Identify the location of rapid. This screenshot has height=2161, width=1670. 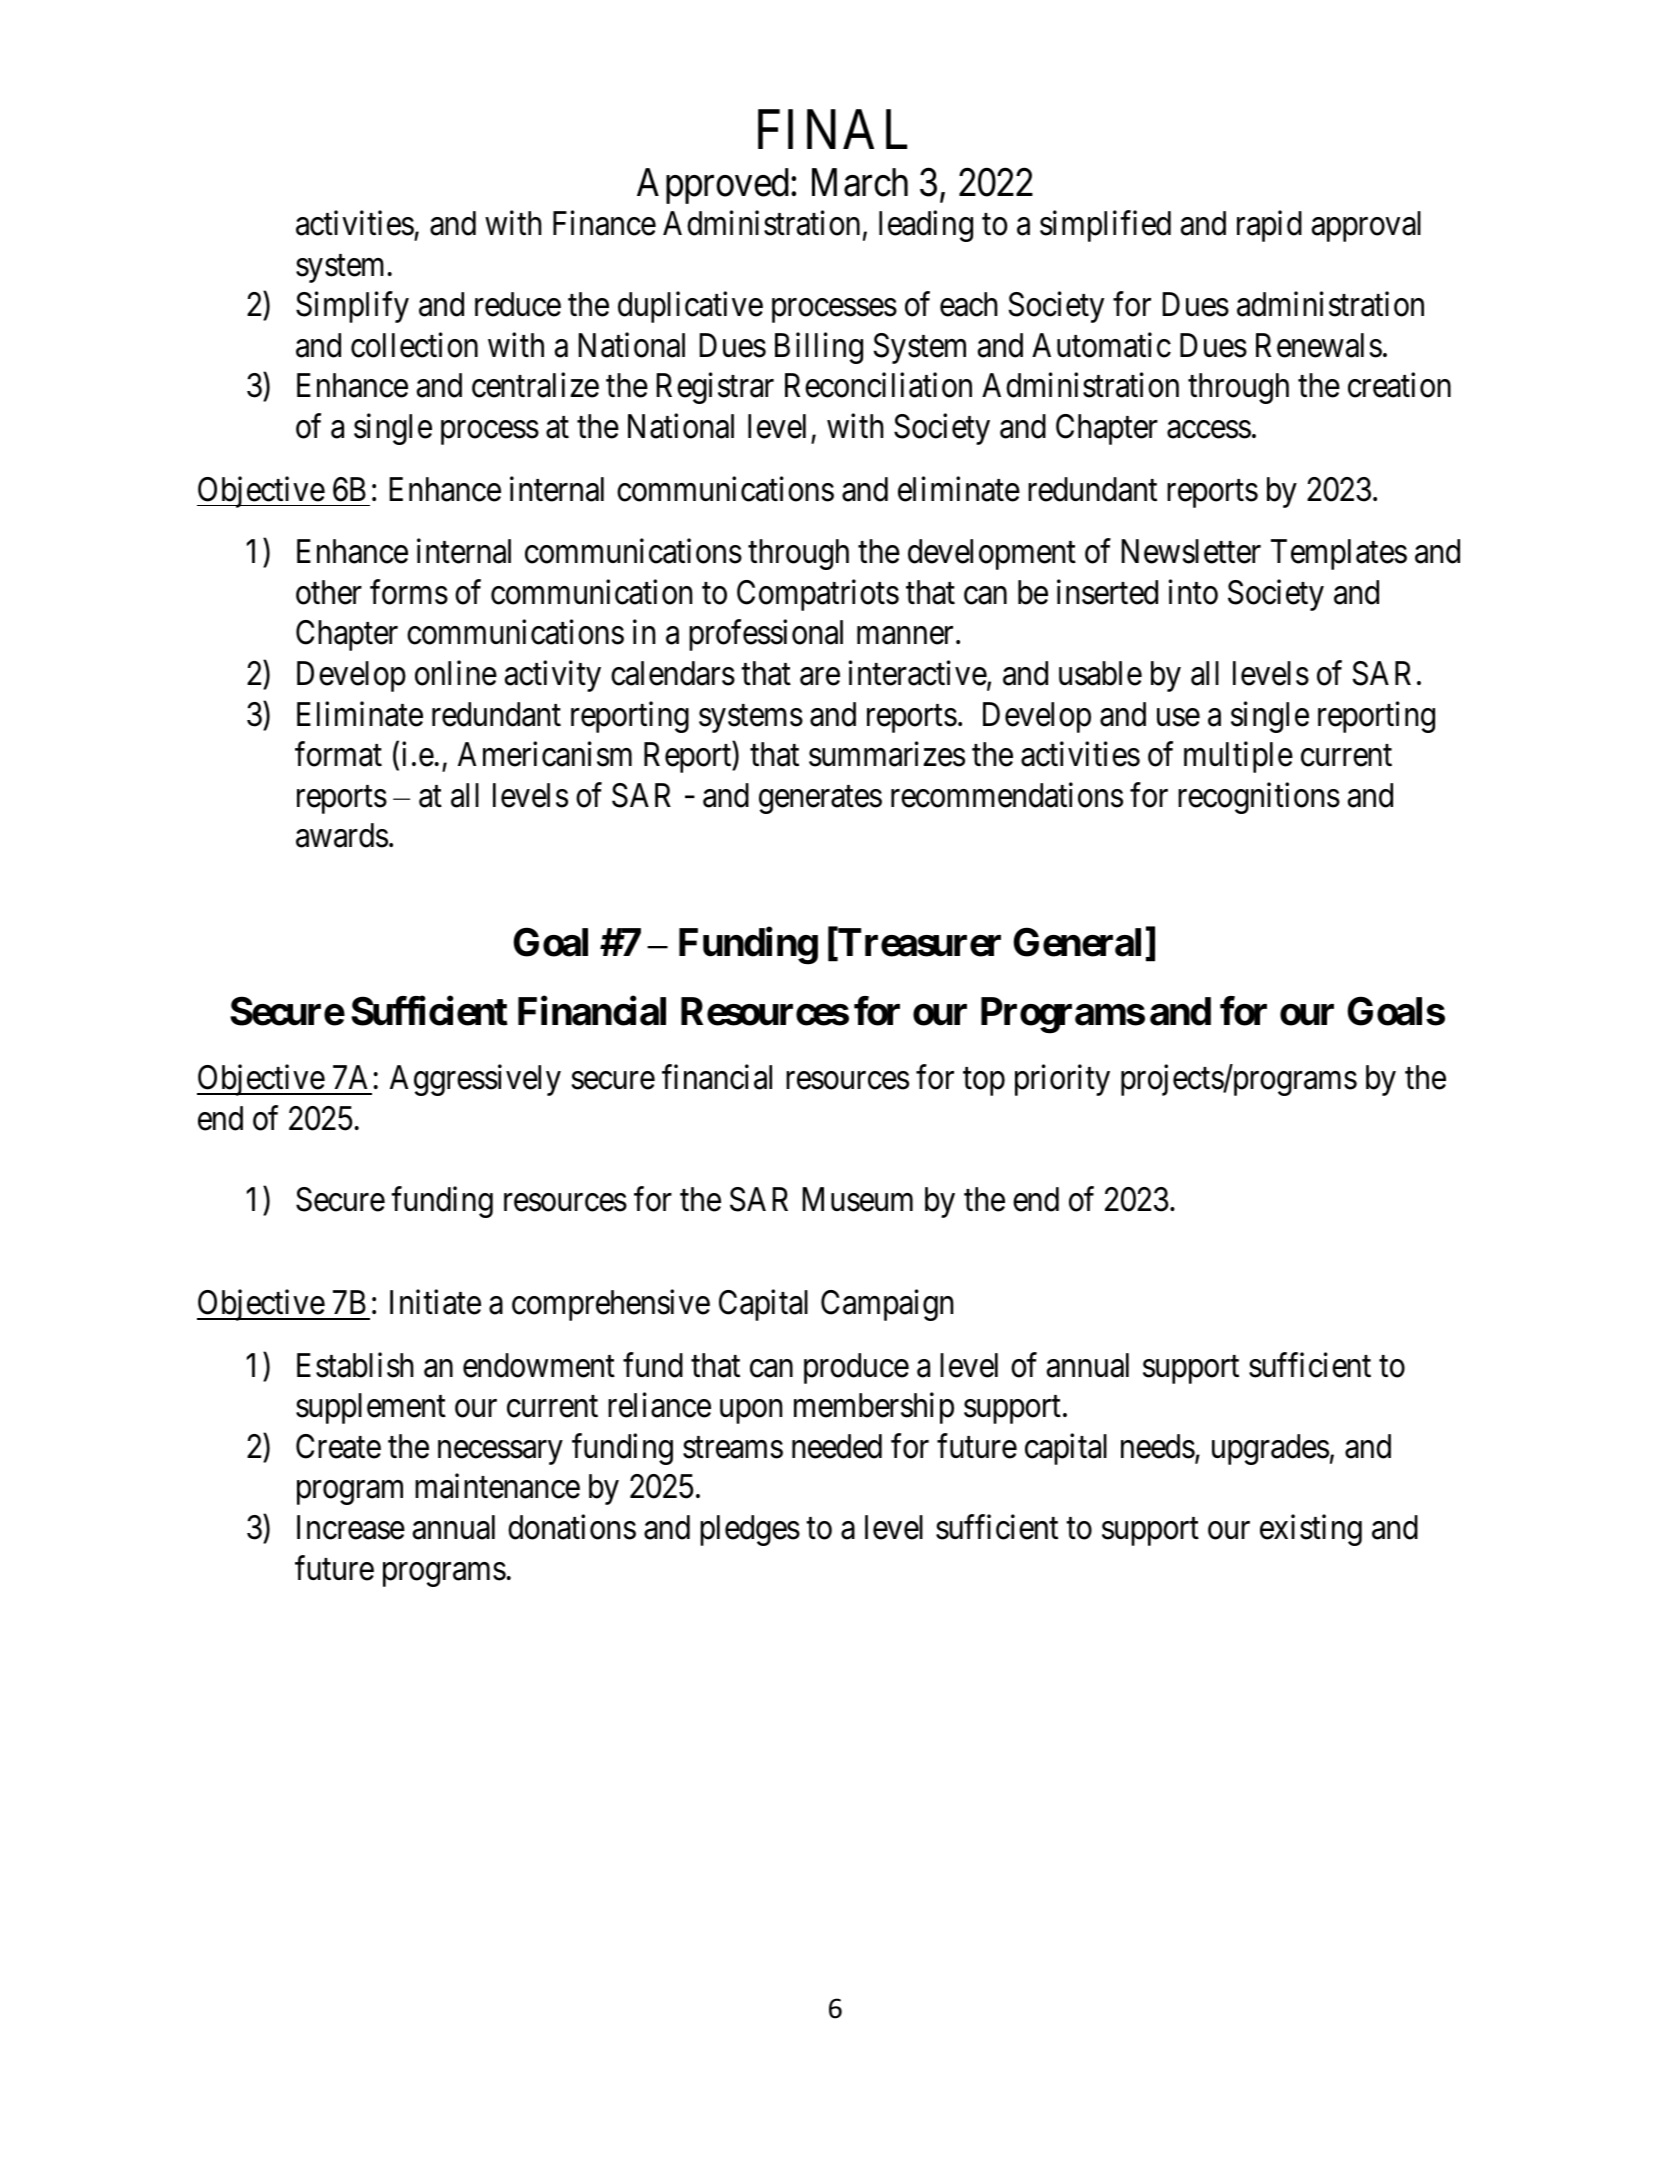
(1269, 226).
